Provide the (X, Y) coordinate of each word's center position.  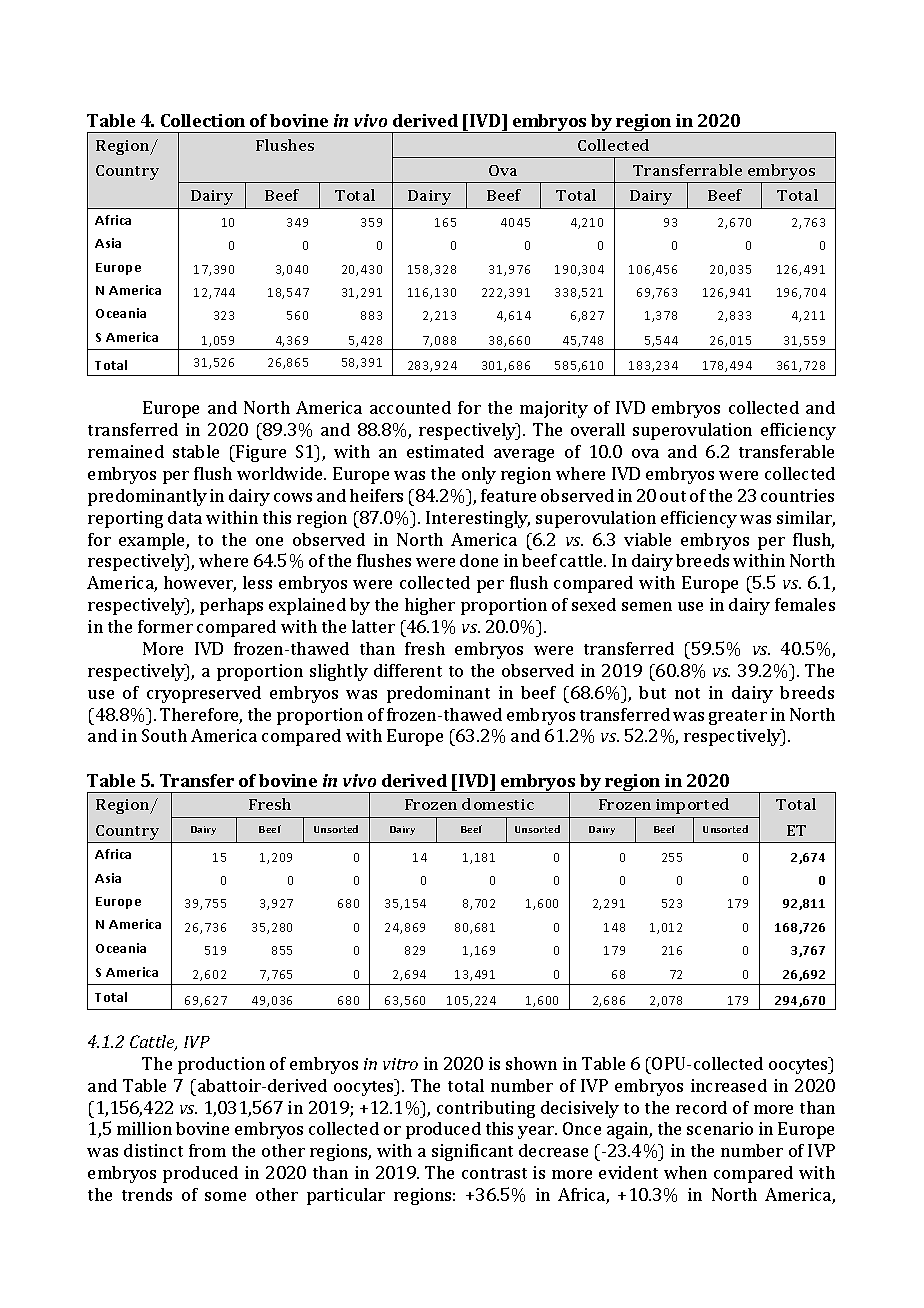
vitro (400, 1064)
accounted (410, 407)
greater (738, 717)
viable (647, 539)
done (479, 560)
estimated (445, 451)
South (164, 735)
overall (598, 429)
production (221, 1065)
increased (729, 1085)
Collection (203, 120)
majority (554, 409)
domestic (498, 804)
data (185, 517)
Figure (260, 453)
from (207, 1150)
